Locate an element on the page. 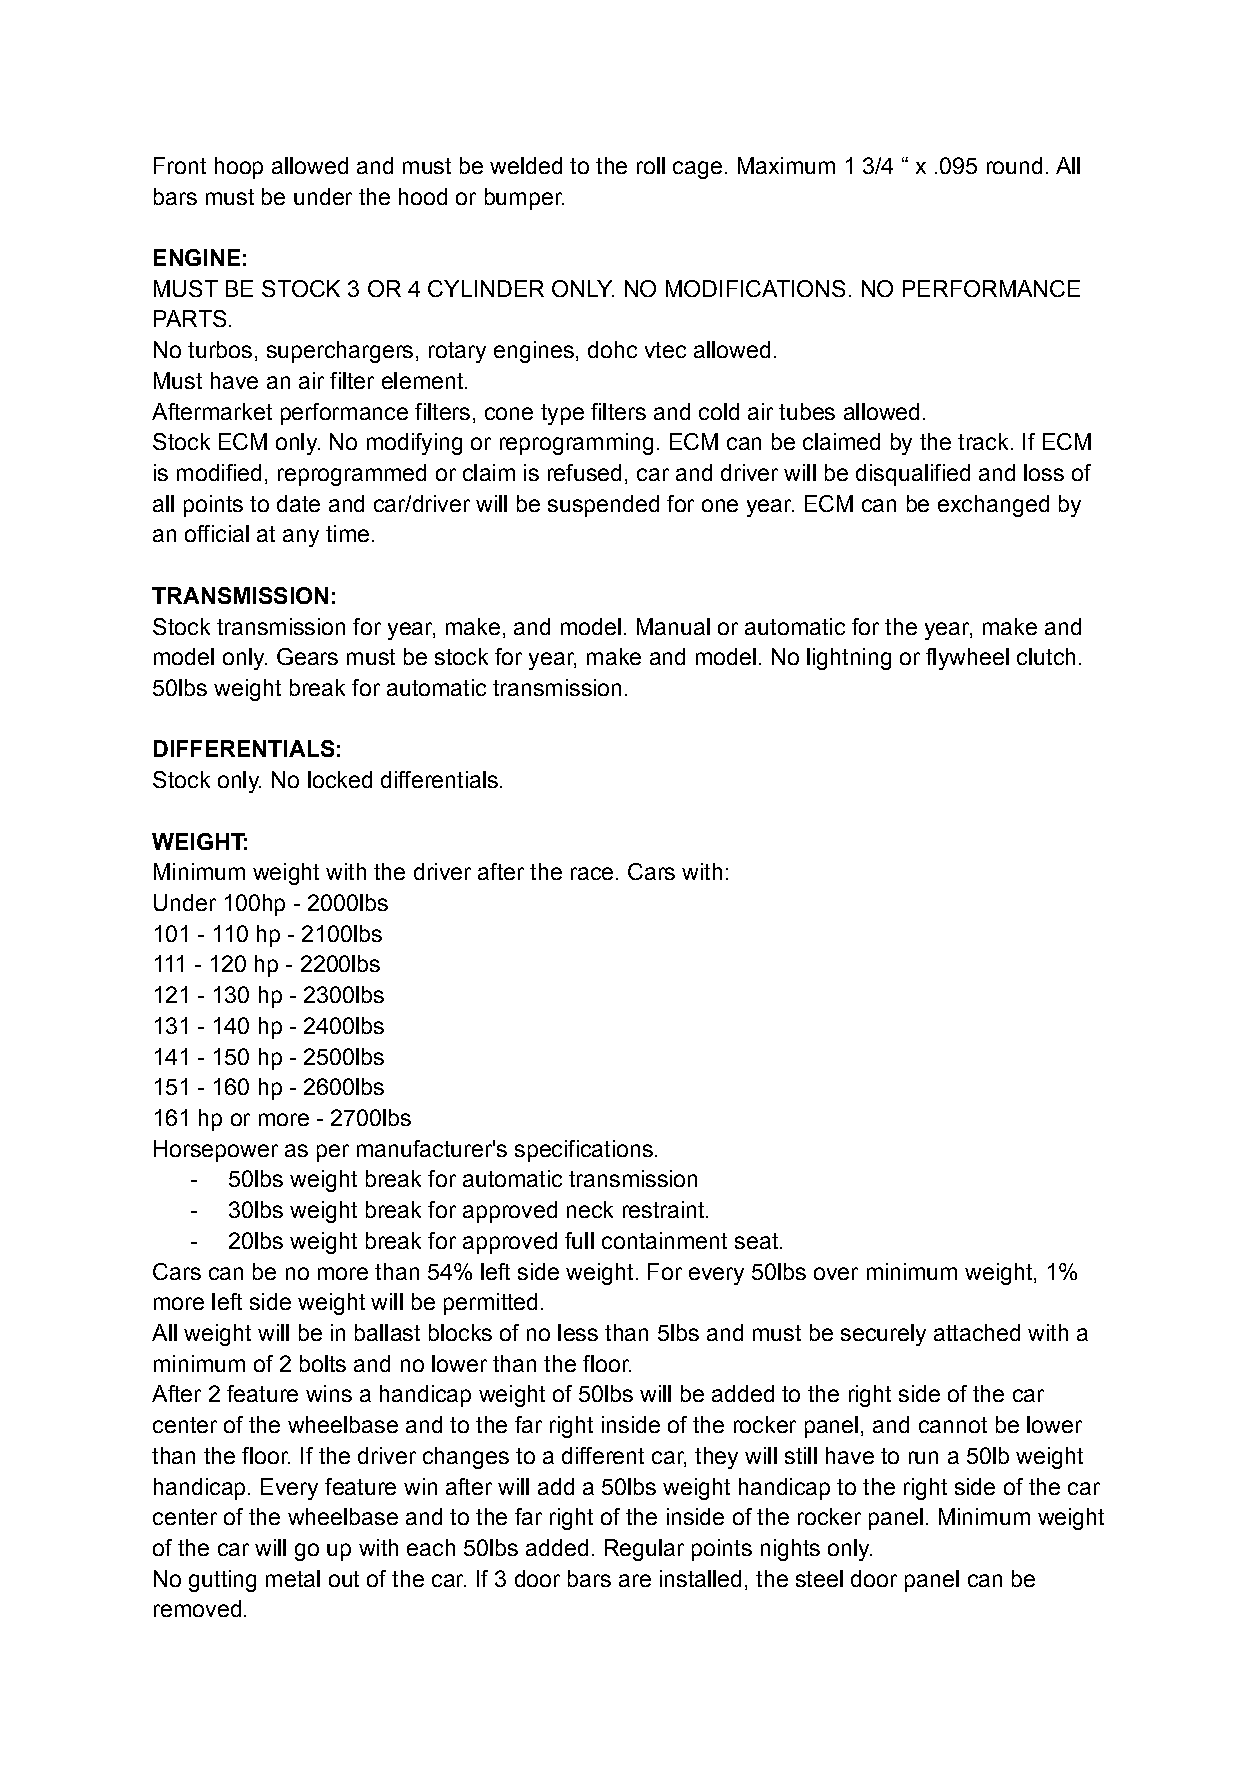 The image size is (1259, 1778). hoop is located at coordinates (239, 168).
